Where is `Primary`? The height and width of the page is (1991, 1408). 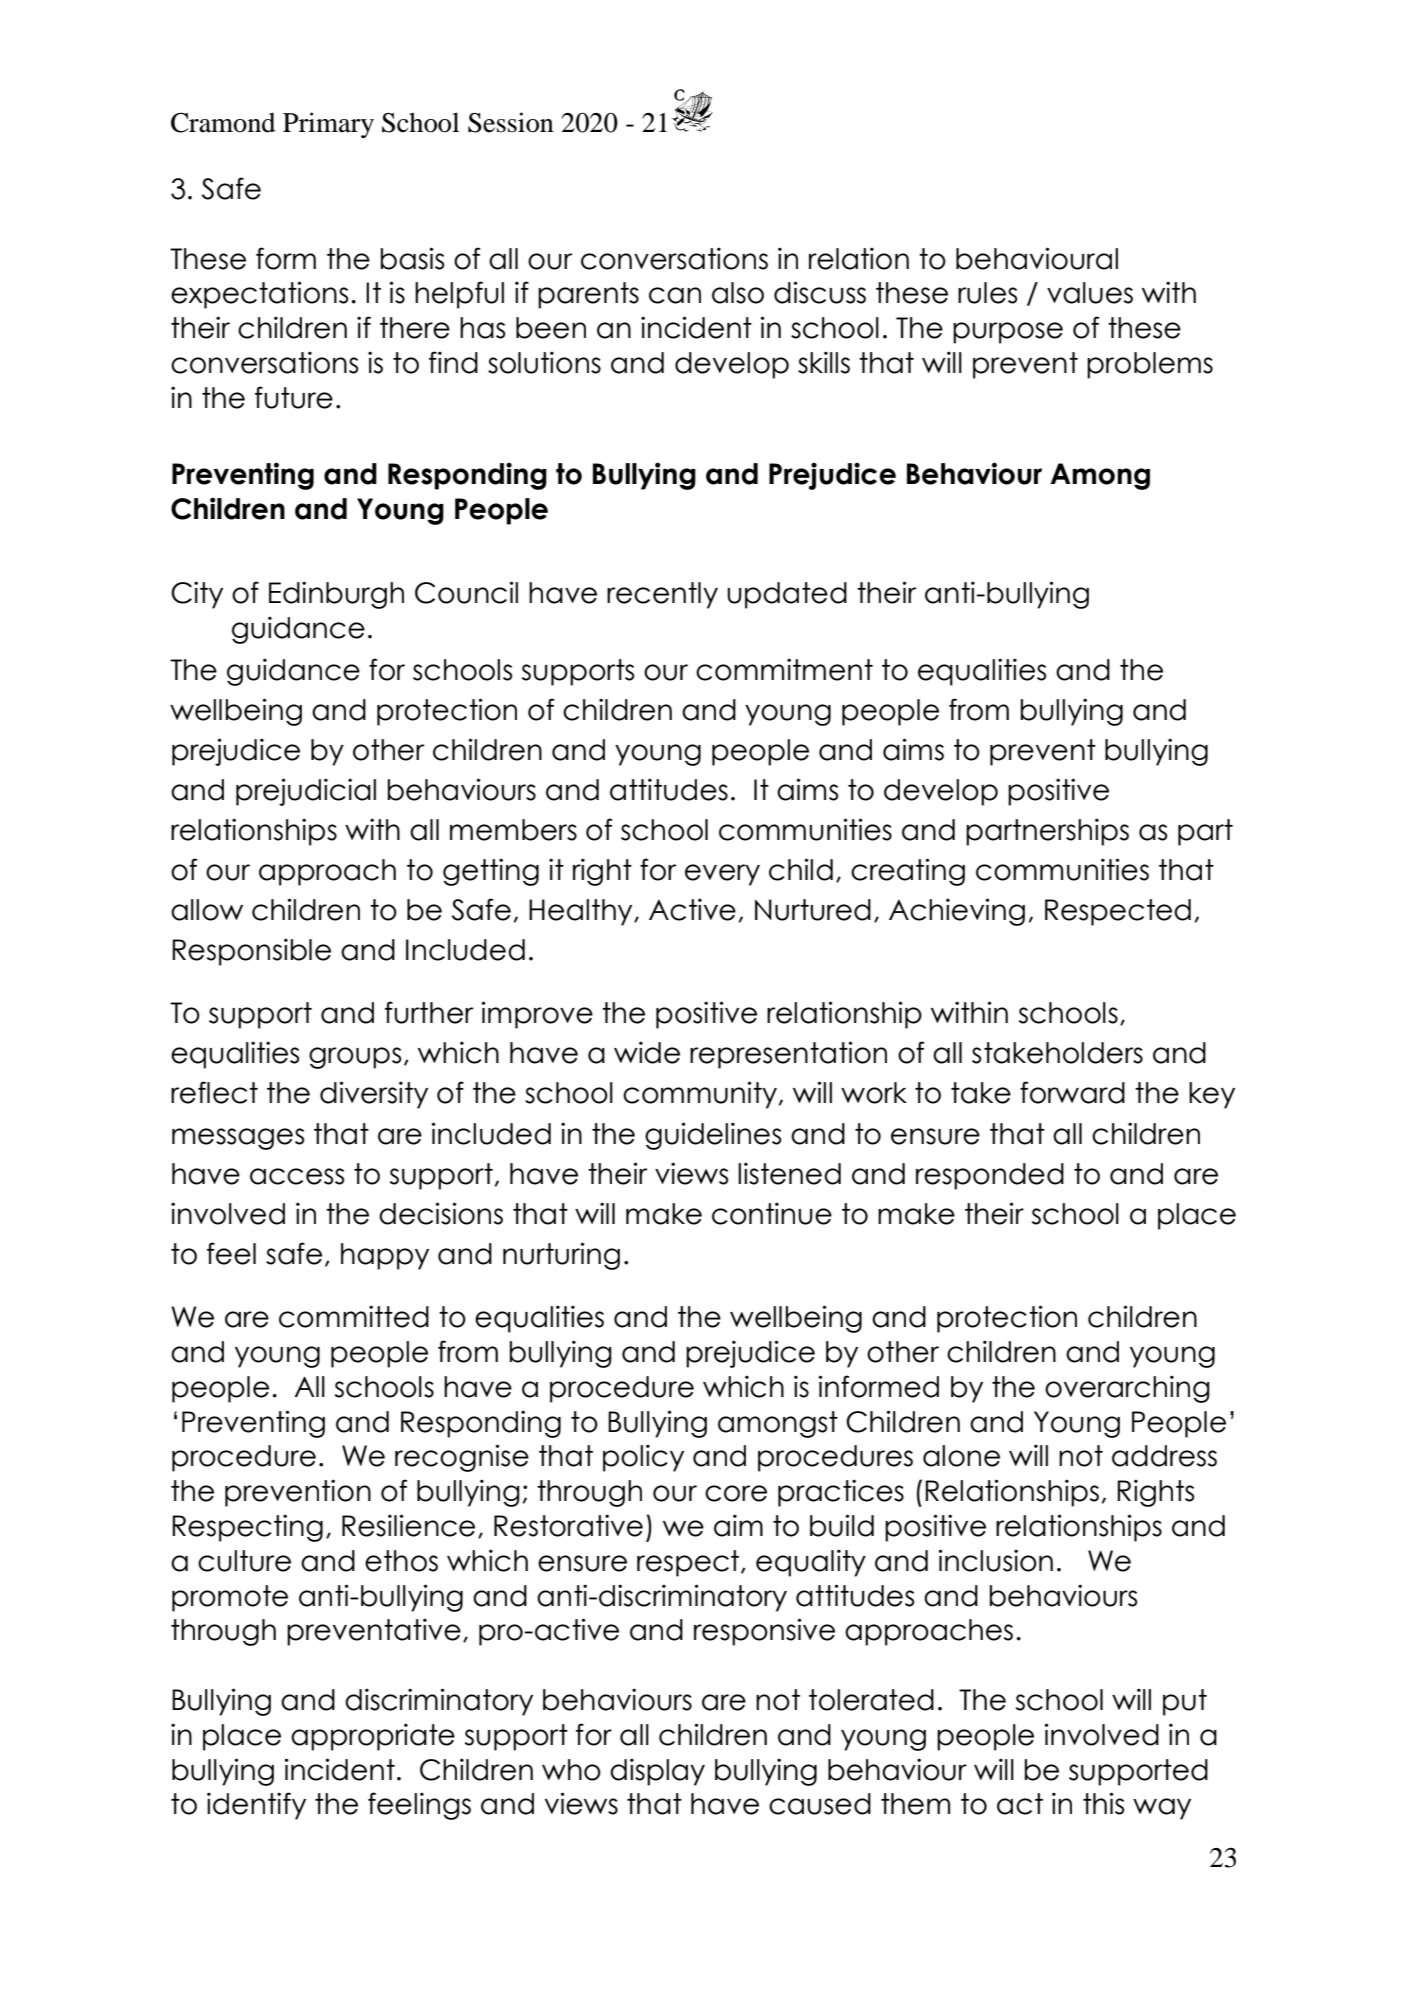
Primary is located at coordinates (328, 125).
